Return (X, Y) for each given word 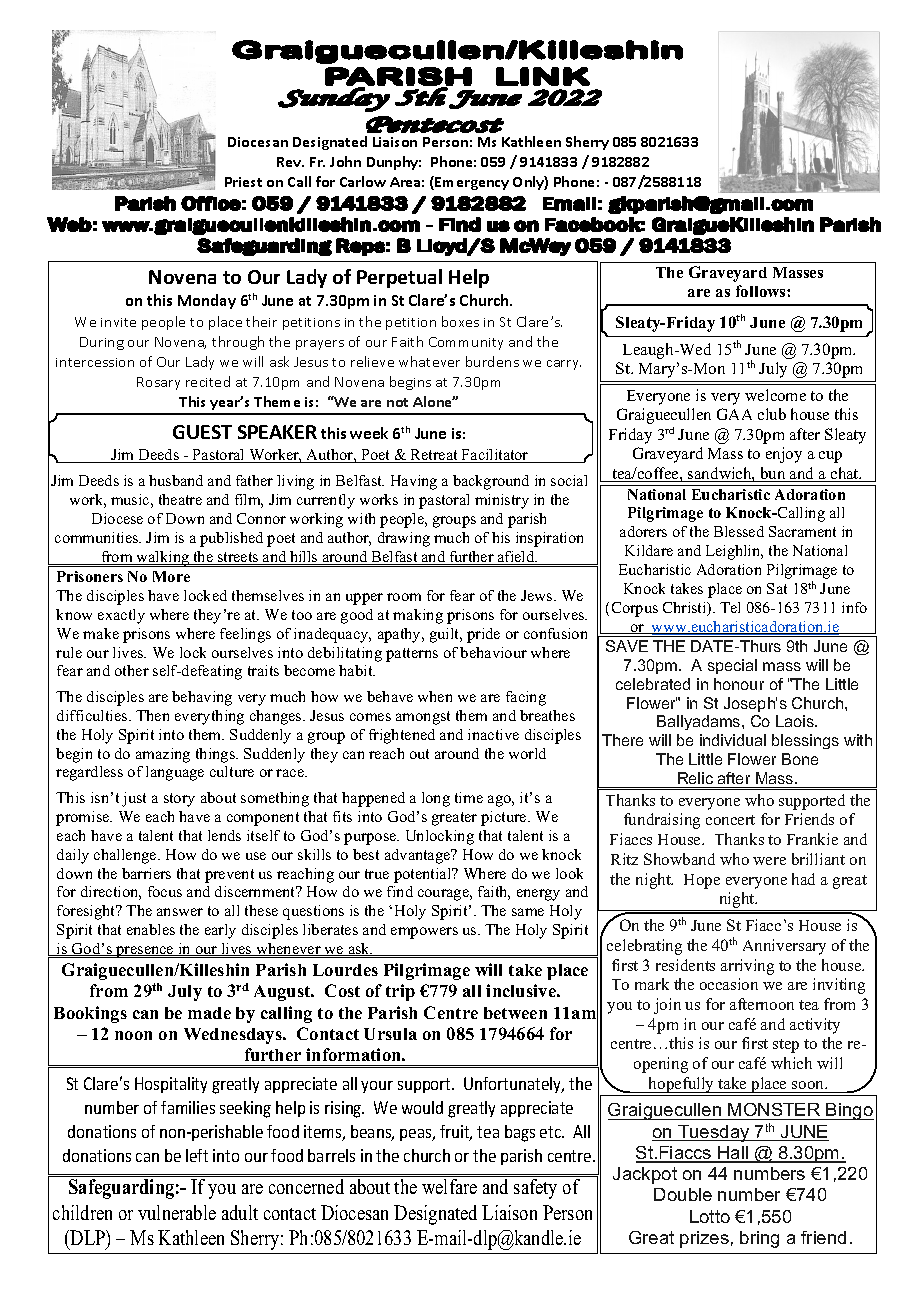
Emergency (472, 183)
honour (739, 684)
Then (152, 715)
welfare (449, 1186)
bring (759, 1239)
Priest (243, 182)
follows (762, 291)
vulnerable (177, 1212)
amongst (423, 718)
